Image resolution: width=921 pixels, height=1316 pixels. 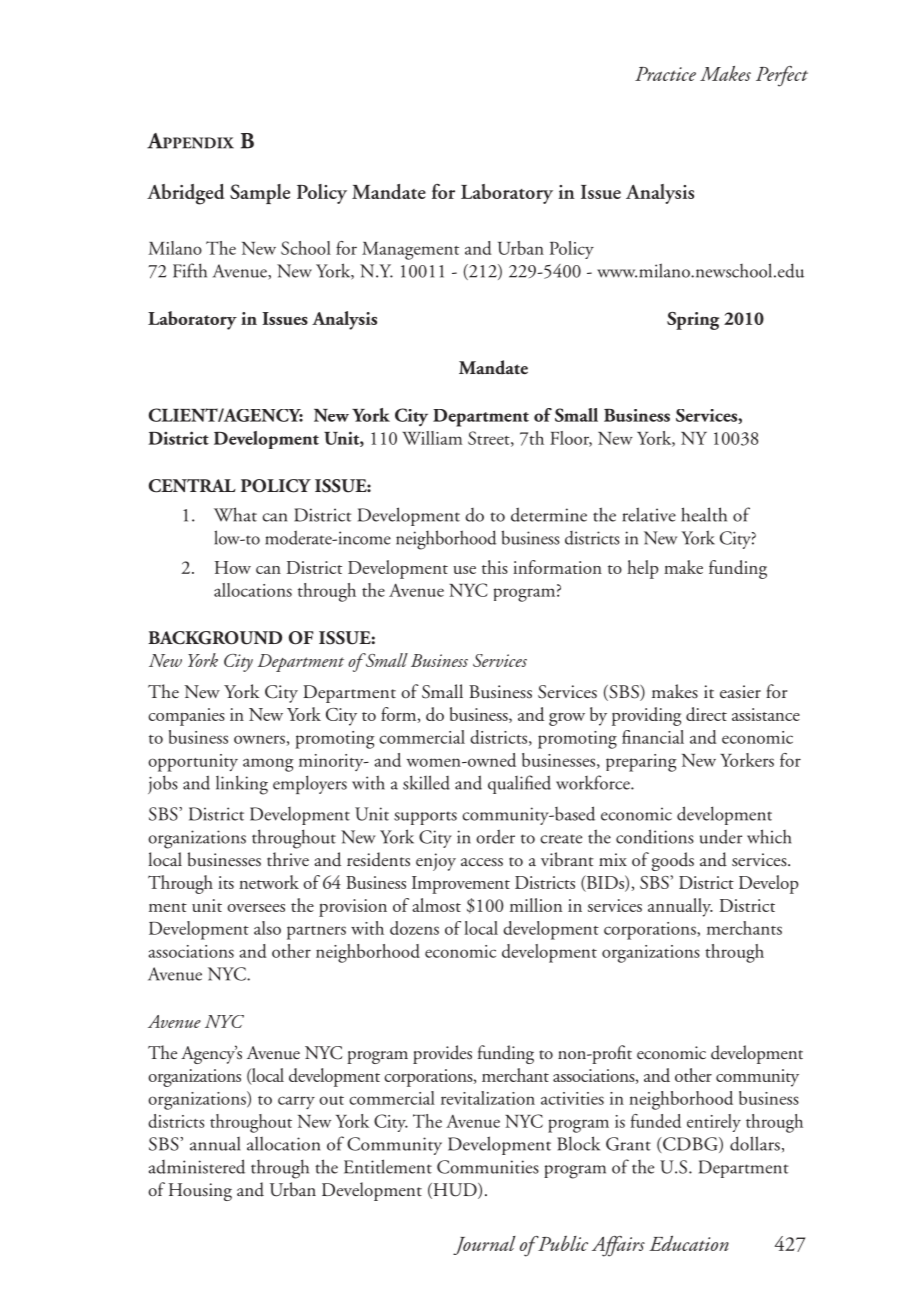 What do you see at coordinates (215, 638) in the page?
I see `BACKGROUND` at bounding box center [215, 638].
